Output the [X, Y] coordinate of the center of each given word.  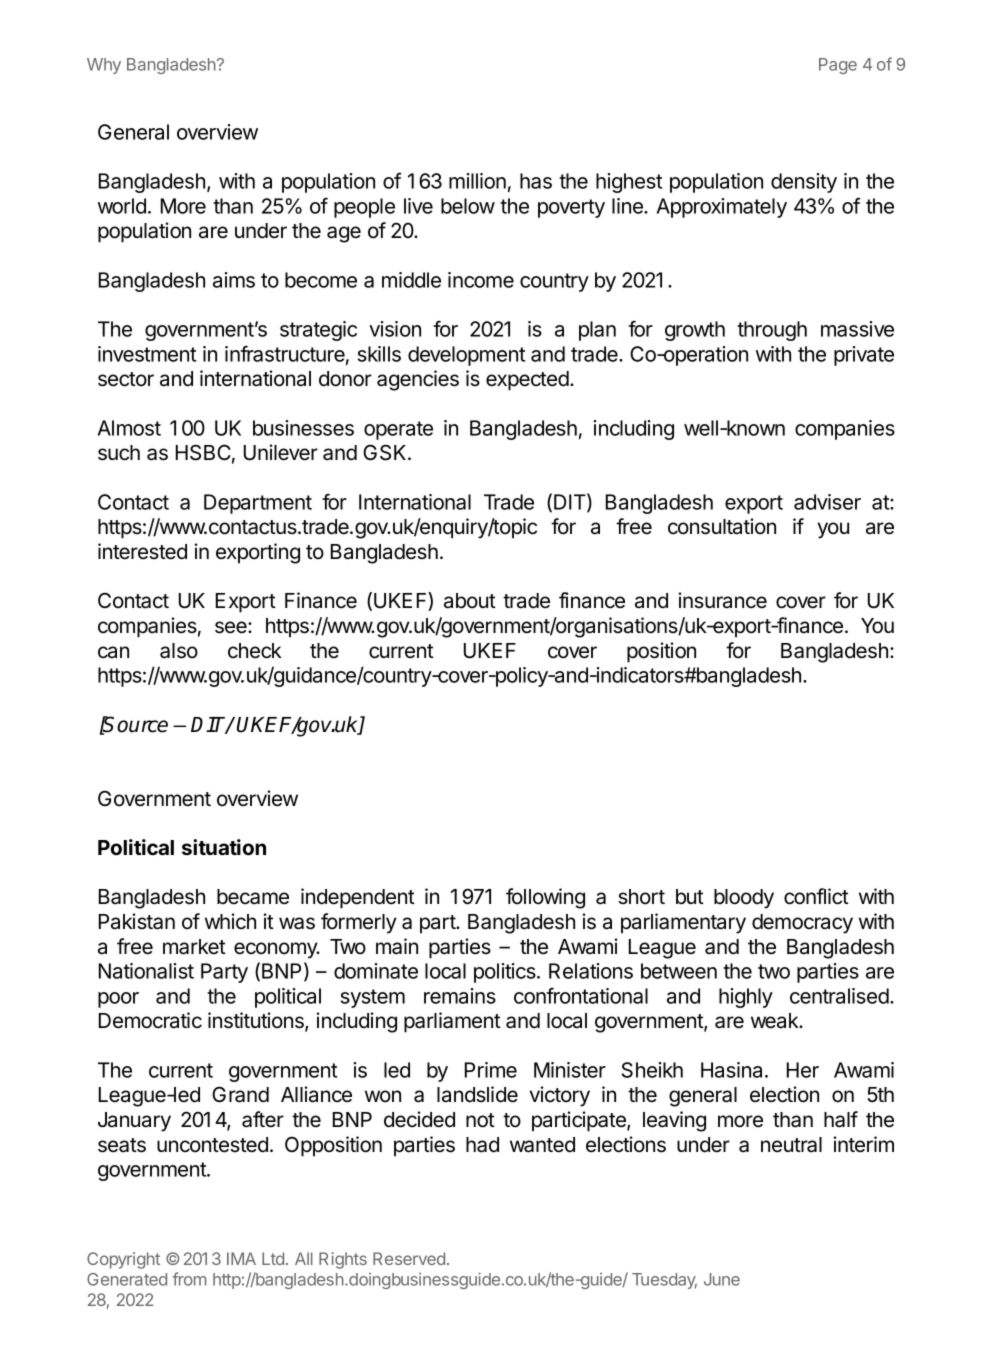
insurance [723, 600]
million [477, 181]
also [179, 651]
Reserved [409, 1258]
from [189, 1279]
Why [104, 66]
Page [838, 66]
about [470, 601]
